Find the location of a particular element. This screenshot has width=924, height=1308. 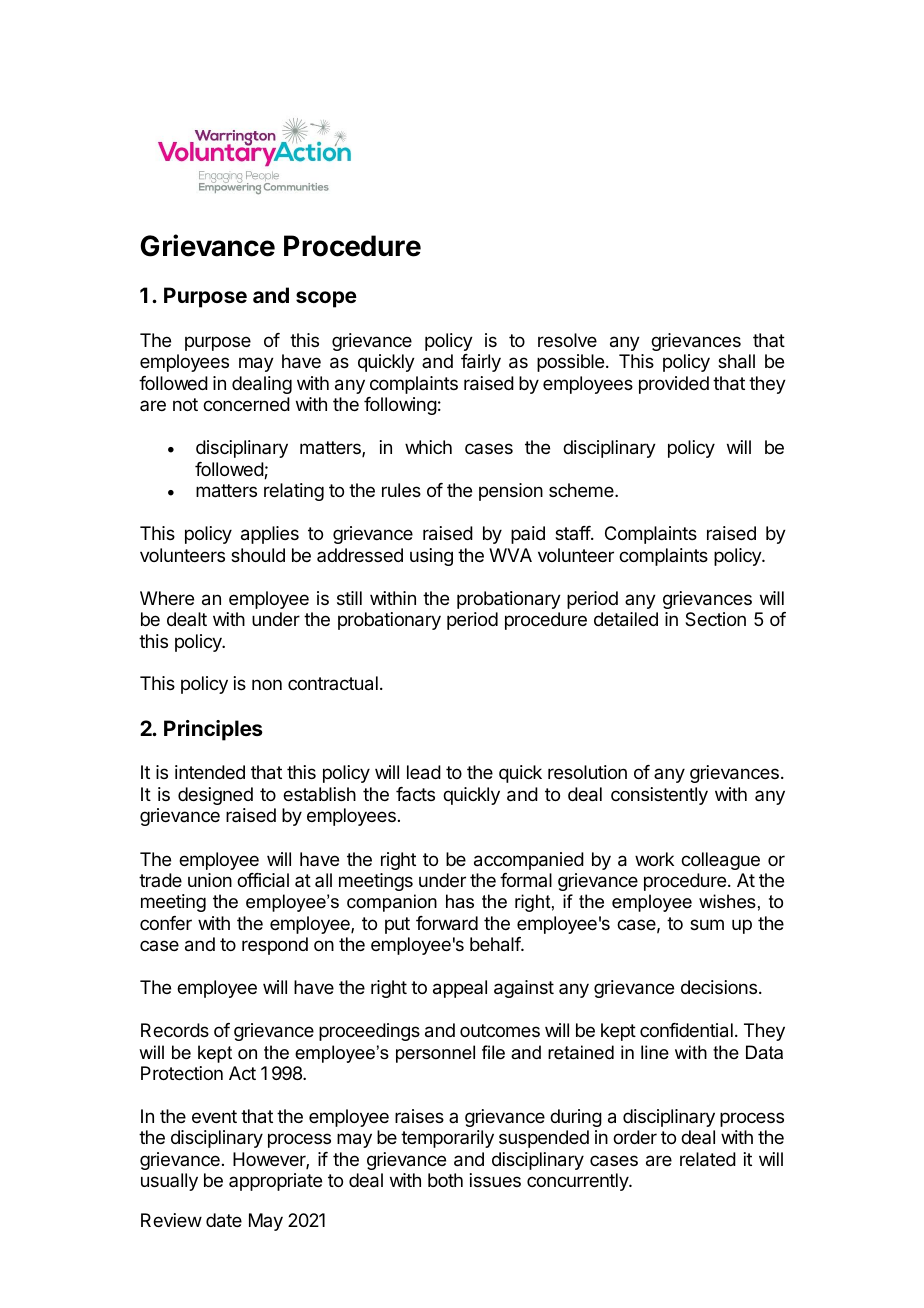

scope is located at coordinates (326, 299).
